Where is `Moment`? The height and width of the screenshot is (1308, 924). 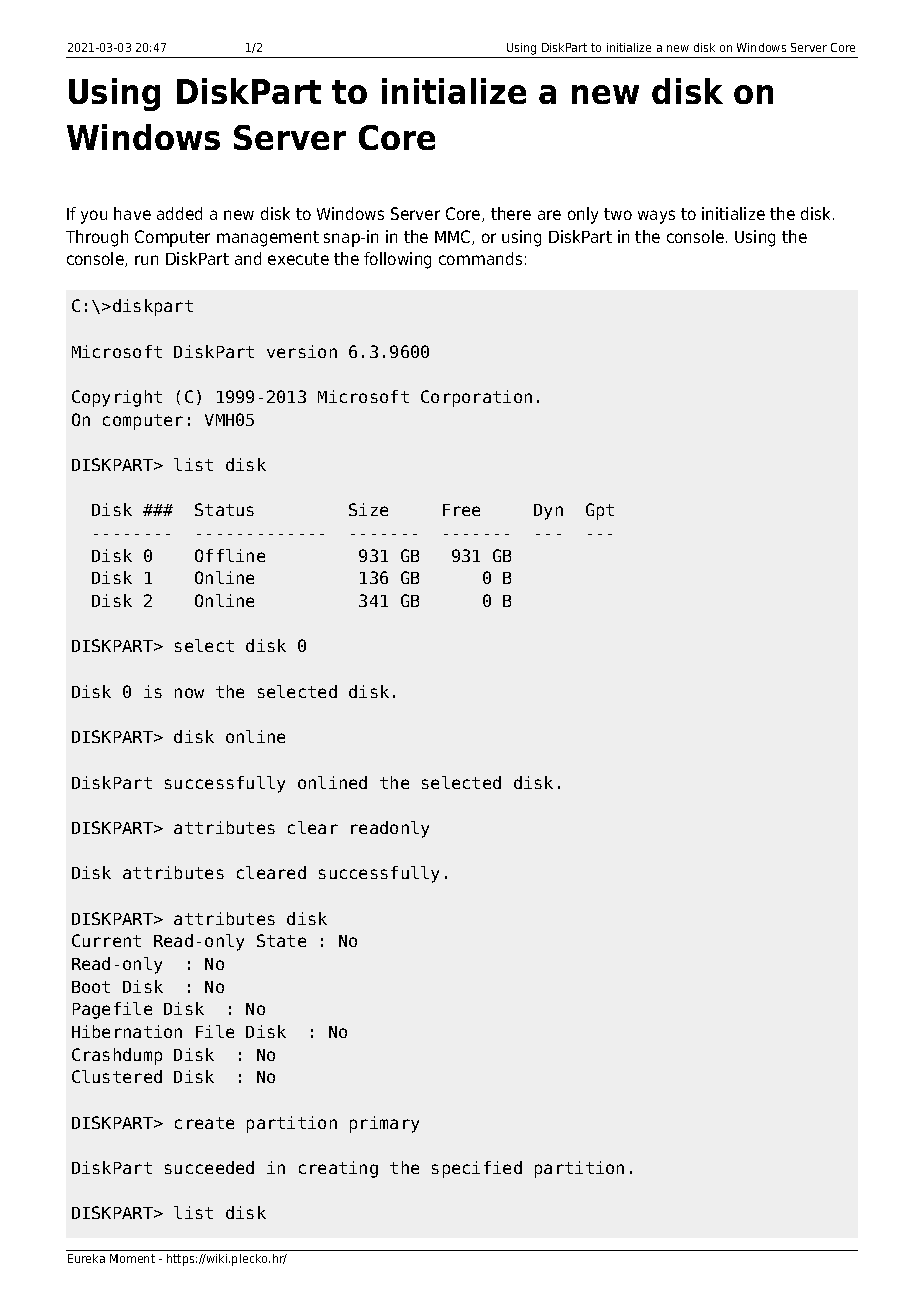
Moment is located at coordinates (132, 1258).
